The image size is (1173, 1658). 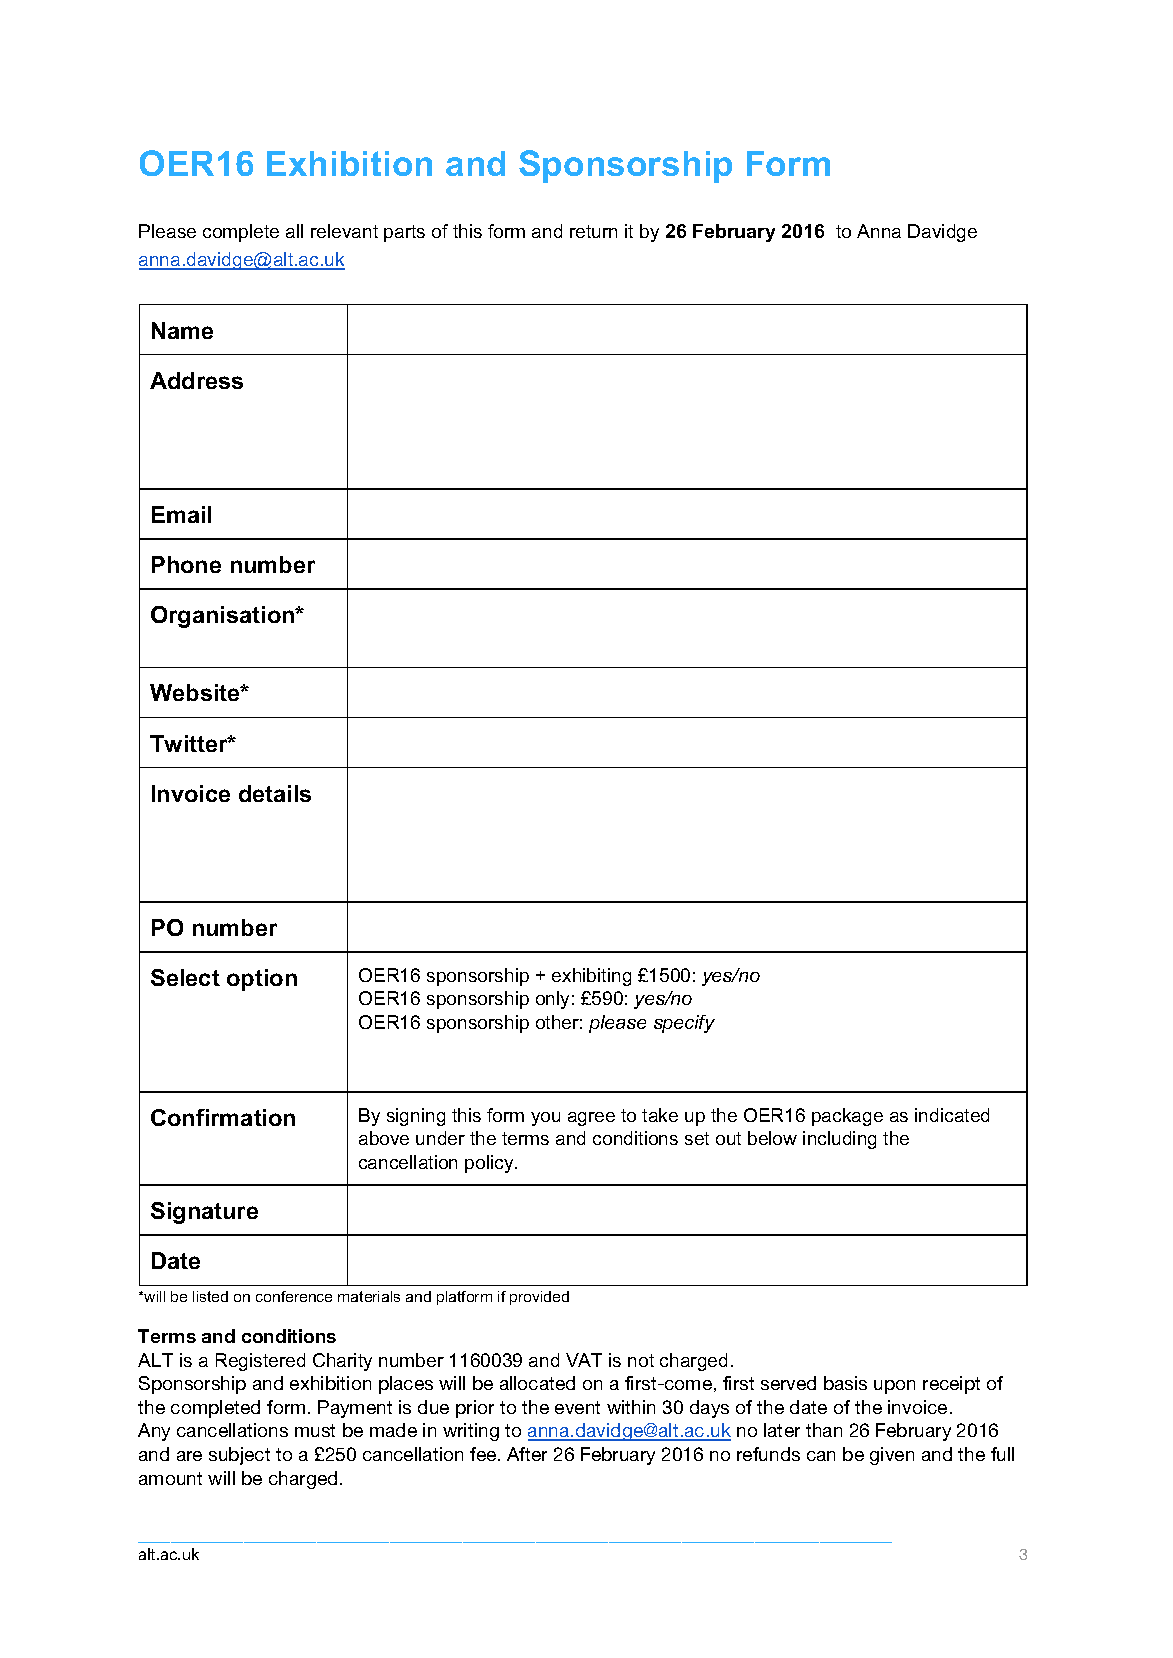 I want to click on subject, so click(x=239, y=1456).
